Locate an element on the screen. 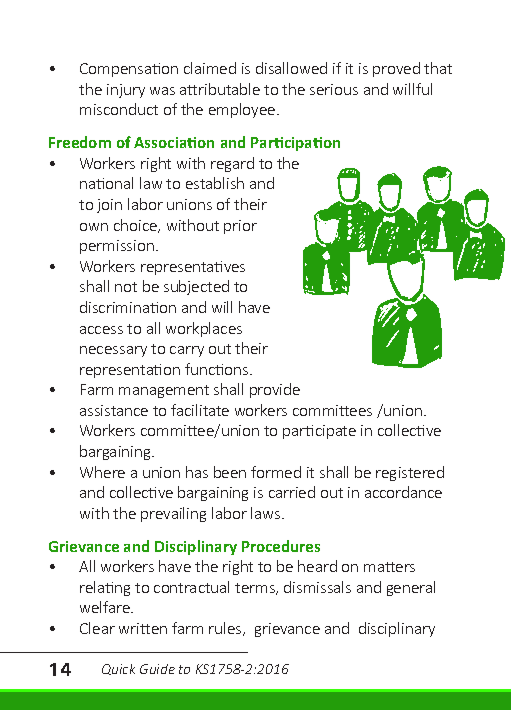 The height and width of the screenshot is (710, 511). accordance is located at coordinates (403, 492).
